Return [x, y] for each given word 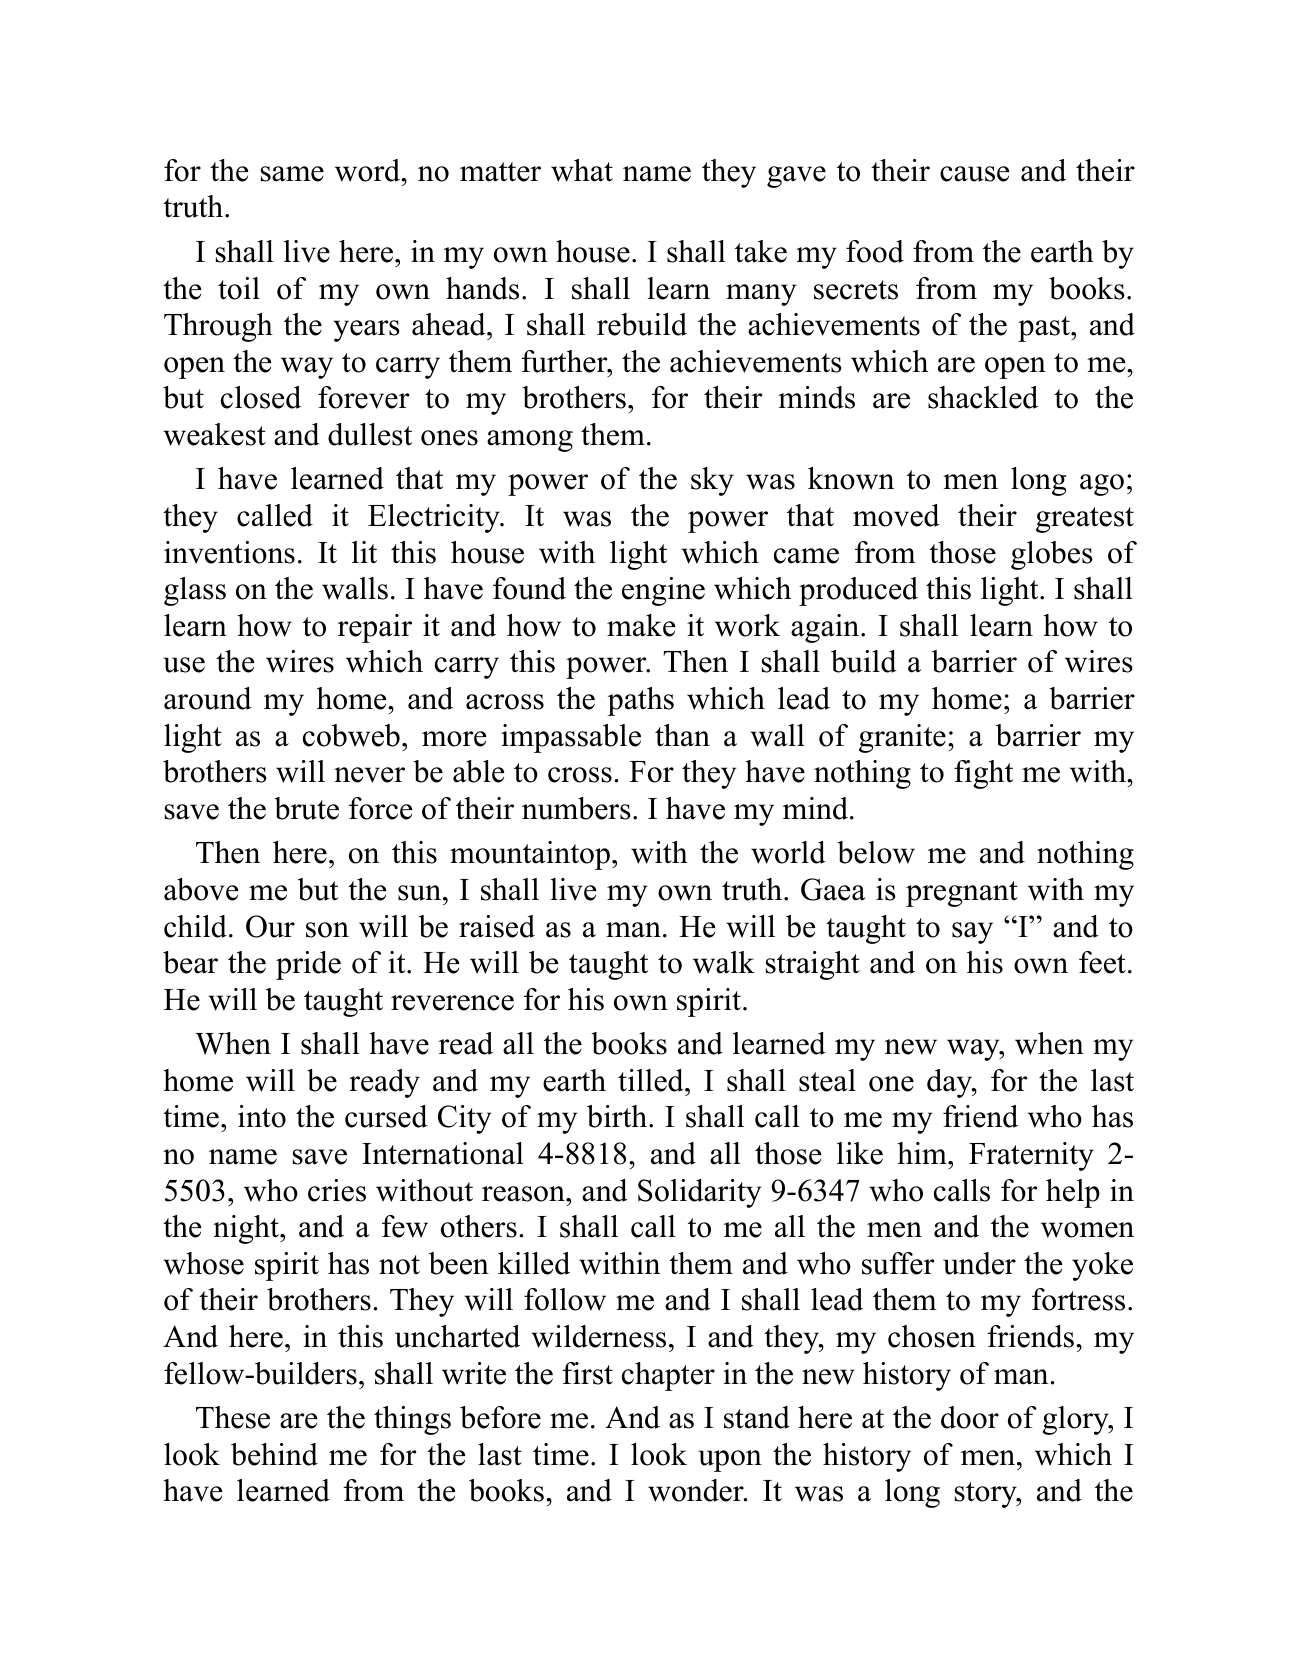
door [970, 1417]
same [292, 174]
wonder [697, 1490]
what [582, 170]
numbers [576, 808]
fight [983, 774]
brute [306, 808]
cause [974, 174]
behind [274, 1454]
